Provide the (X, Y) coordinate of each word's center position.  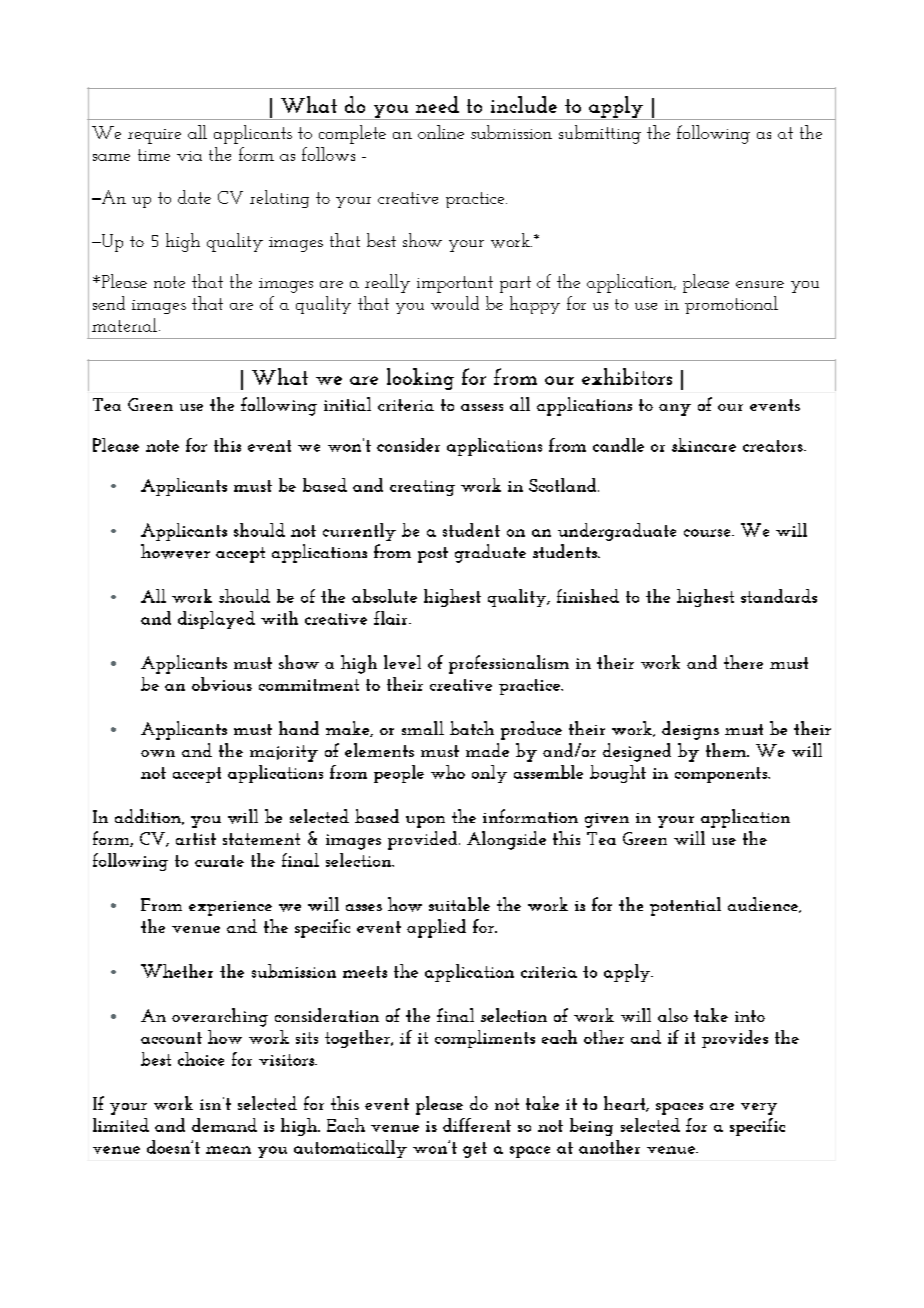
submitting (600, 134)
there (743, 662)
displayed (216, 620)
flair (392, 618)
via (189, 156)
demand (224, 1125)
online (441, 132)
